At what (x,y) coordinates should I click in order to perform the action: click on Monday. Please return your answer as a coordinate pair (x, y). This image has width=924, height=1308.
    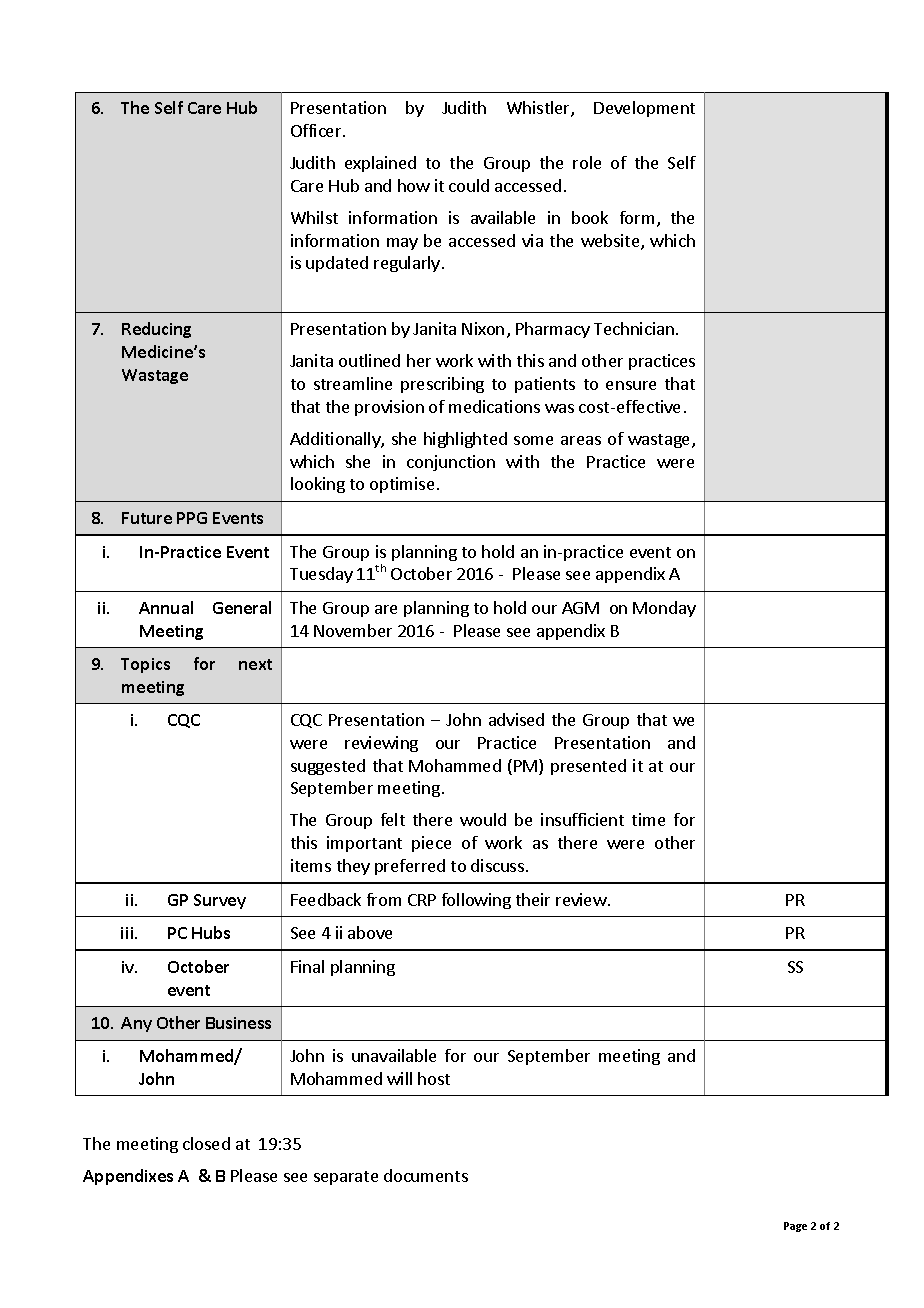
    Looking at the image, I should click on (664, 609).
